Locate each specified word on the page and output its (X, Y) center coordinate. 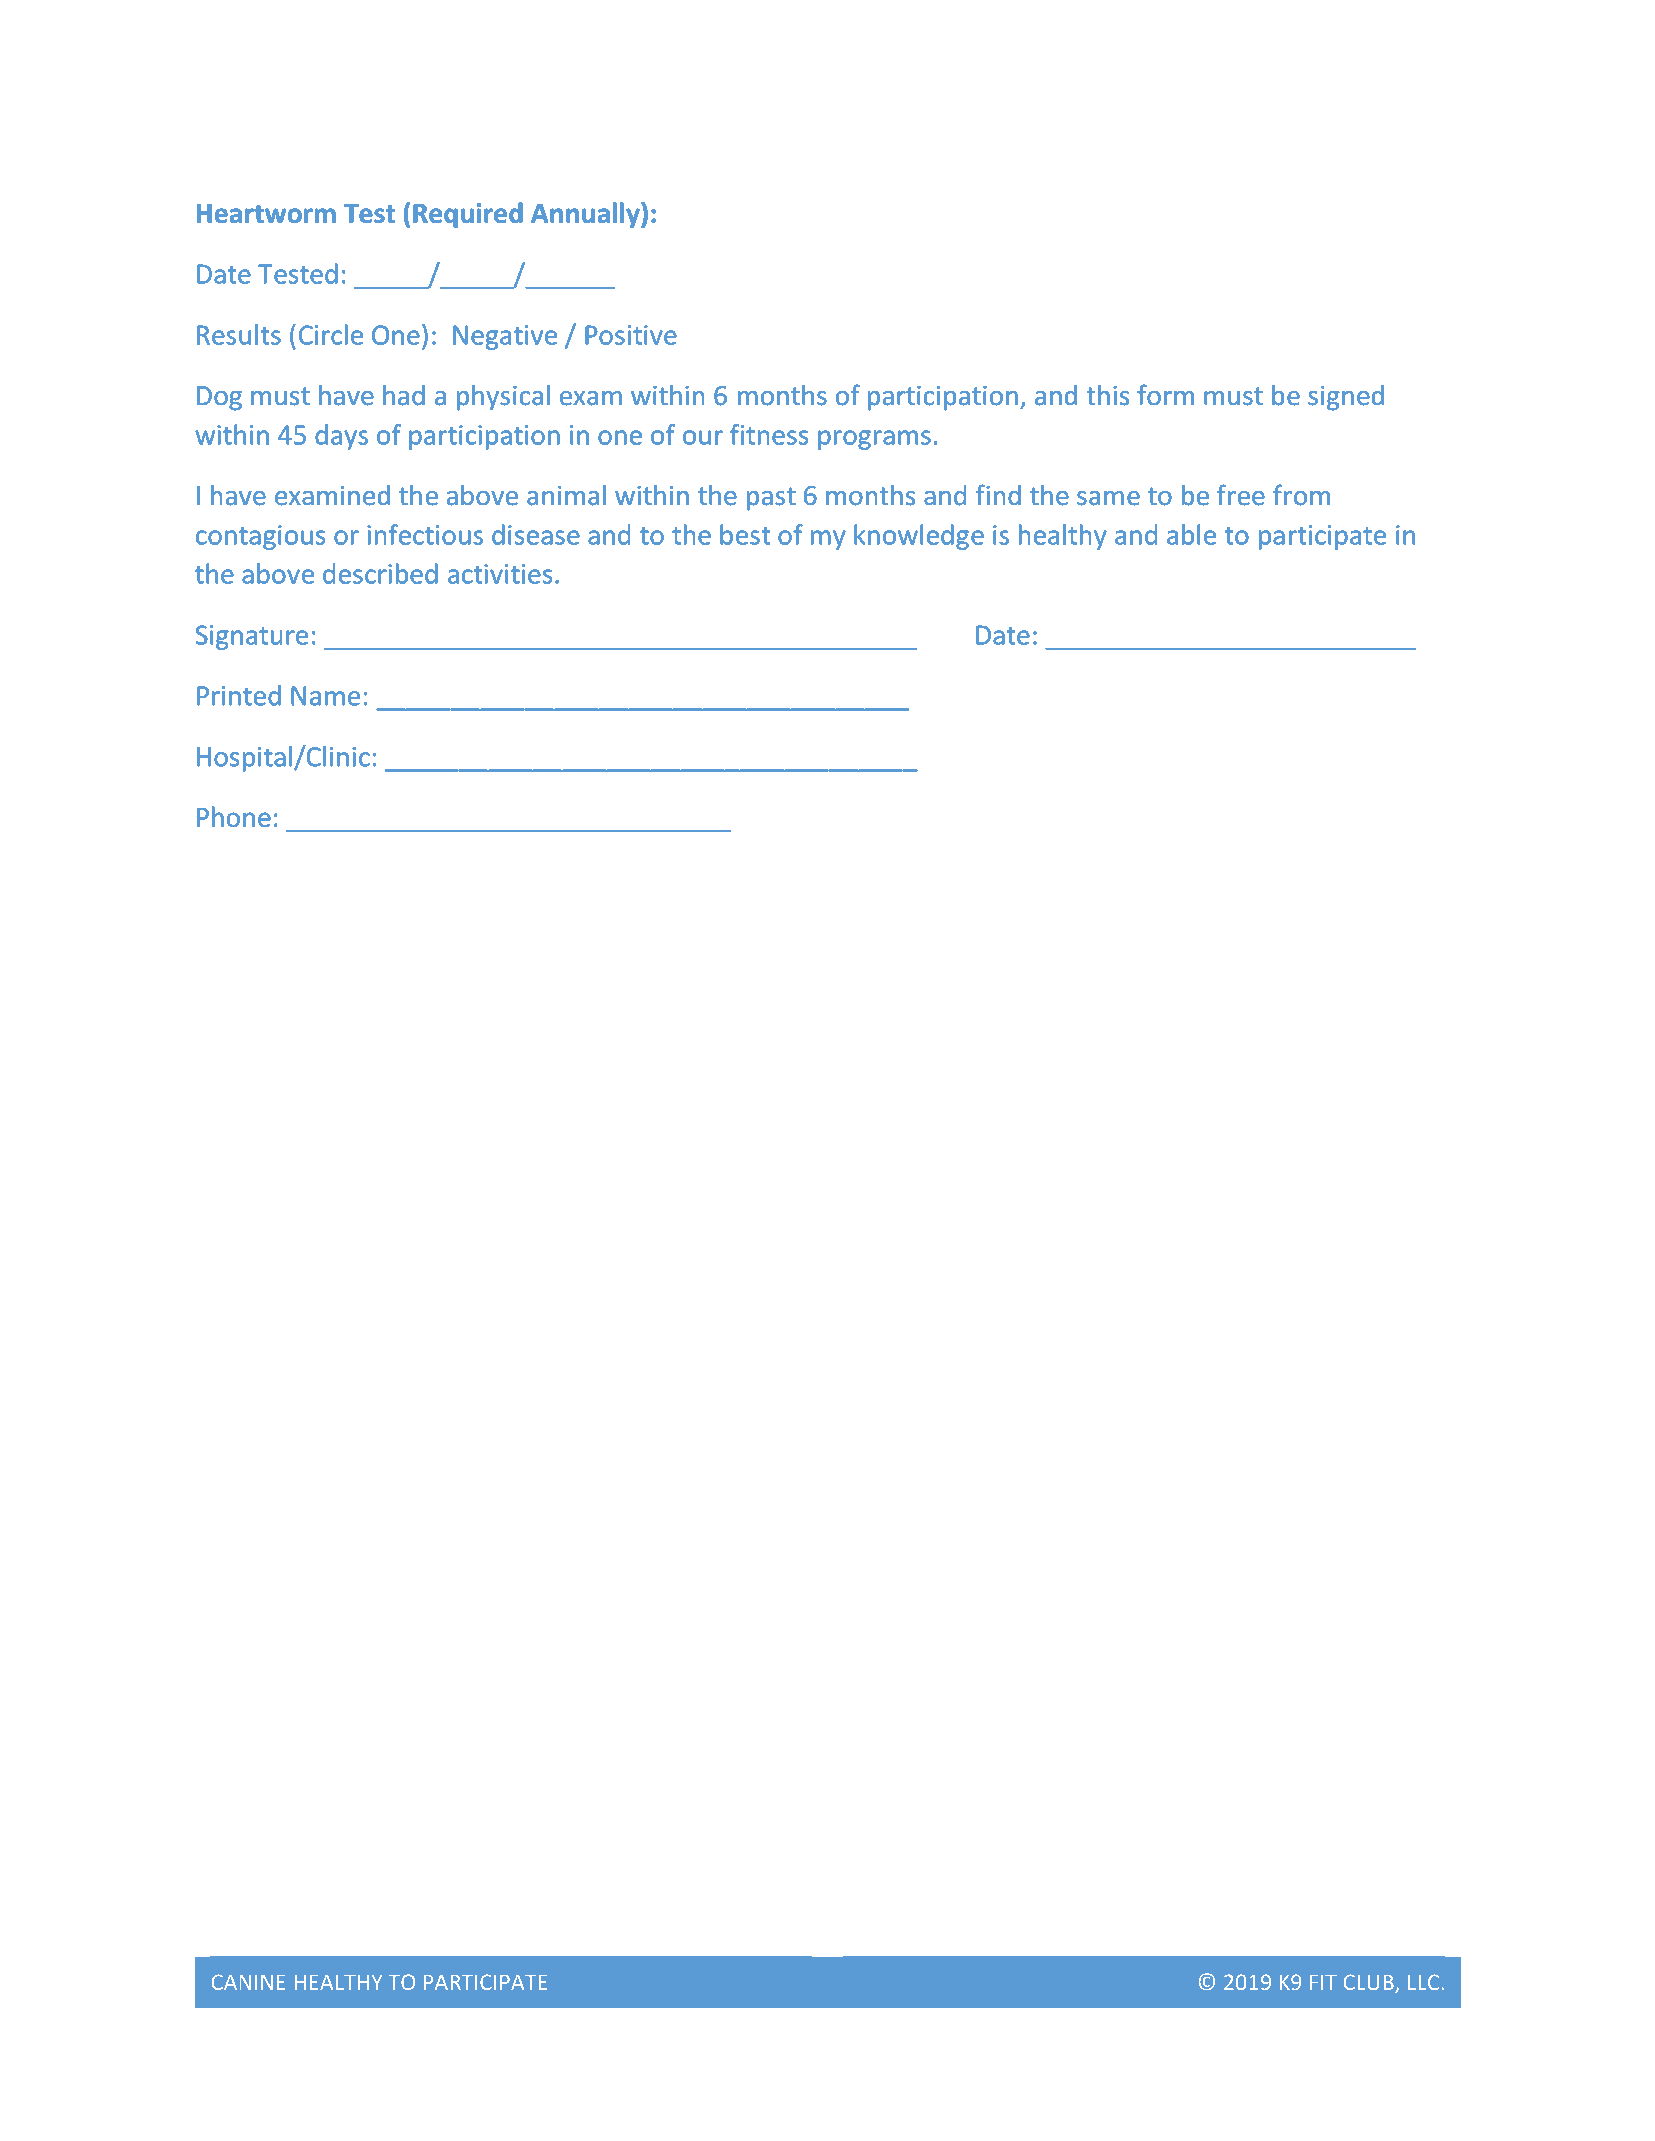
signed (1346, 398)
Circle (331, 334)
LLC (1423, 1982)
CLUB (1370, 1983)
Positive (631, 335)
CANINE (248, 1982)
